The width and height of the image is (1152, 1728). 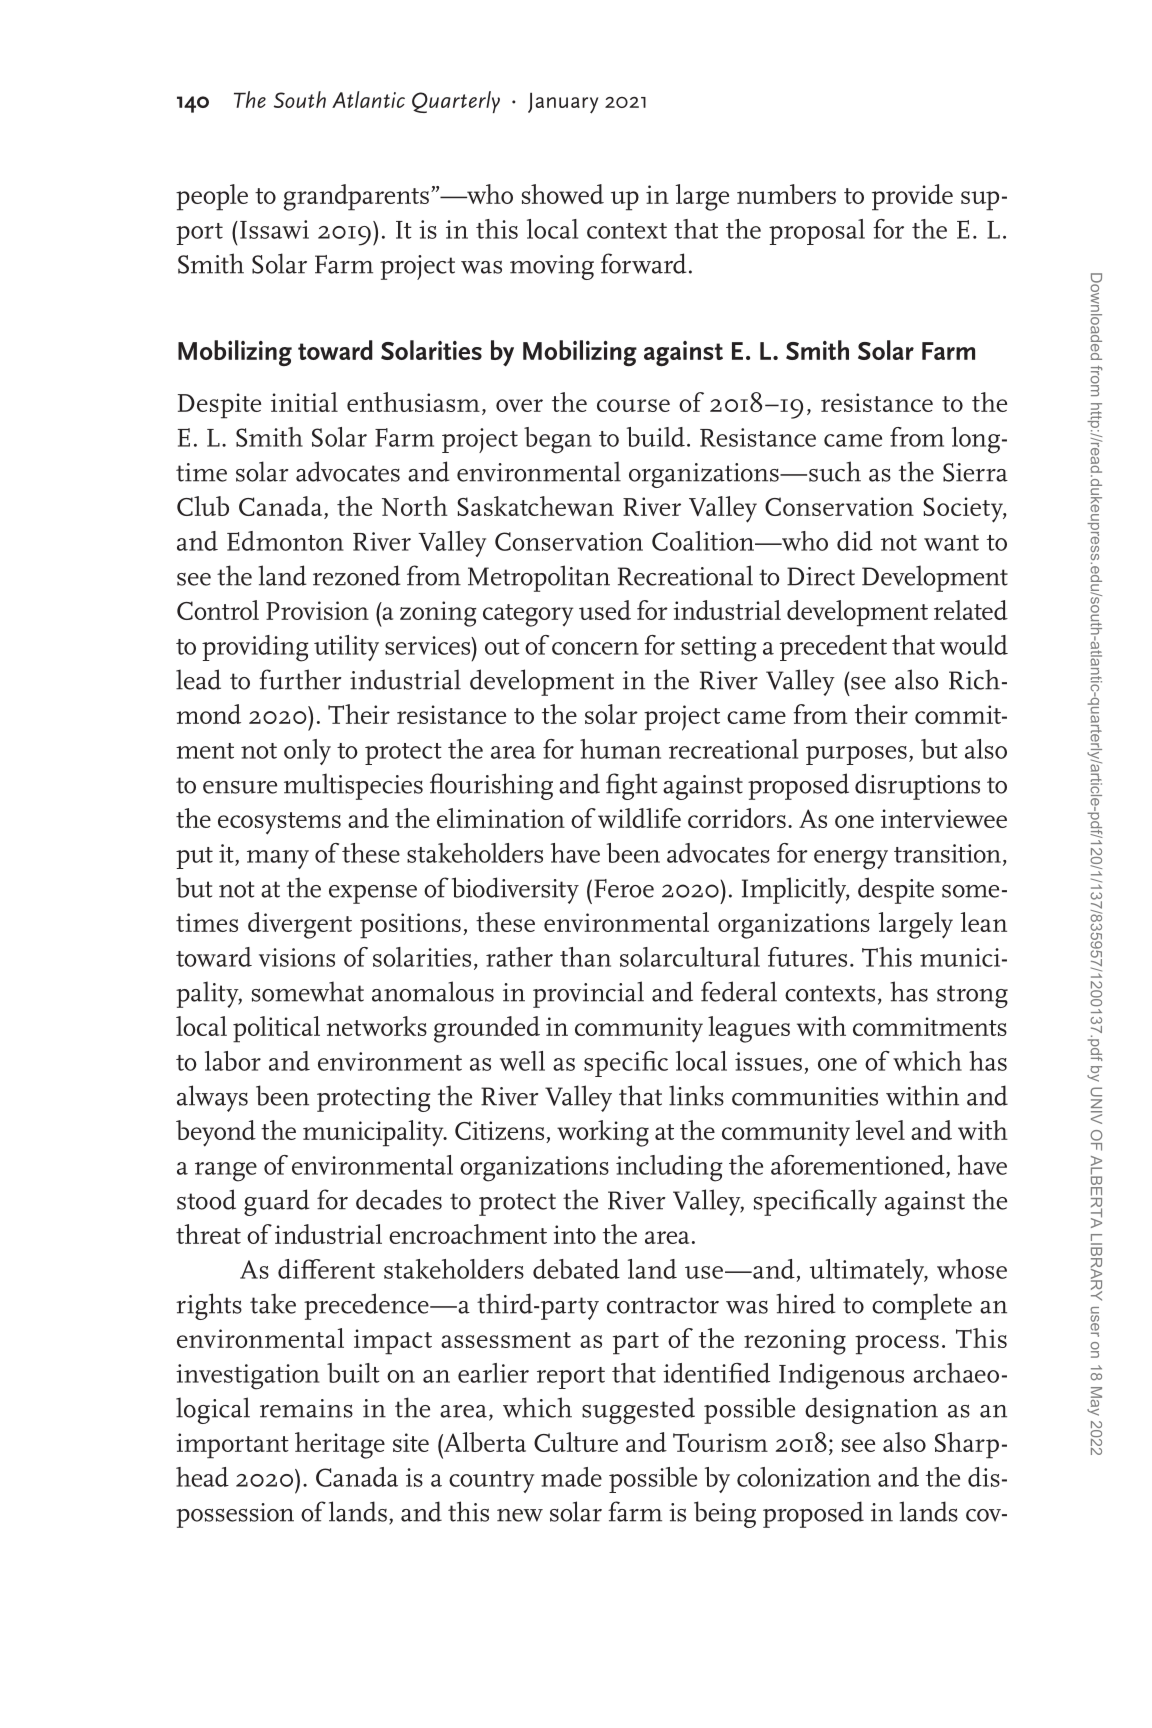 I want to click on people, so click(x=212, y=197).
